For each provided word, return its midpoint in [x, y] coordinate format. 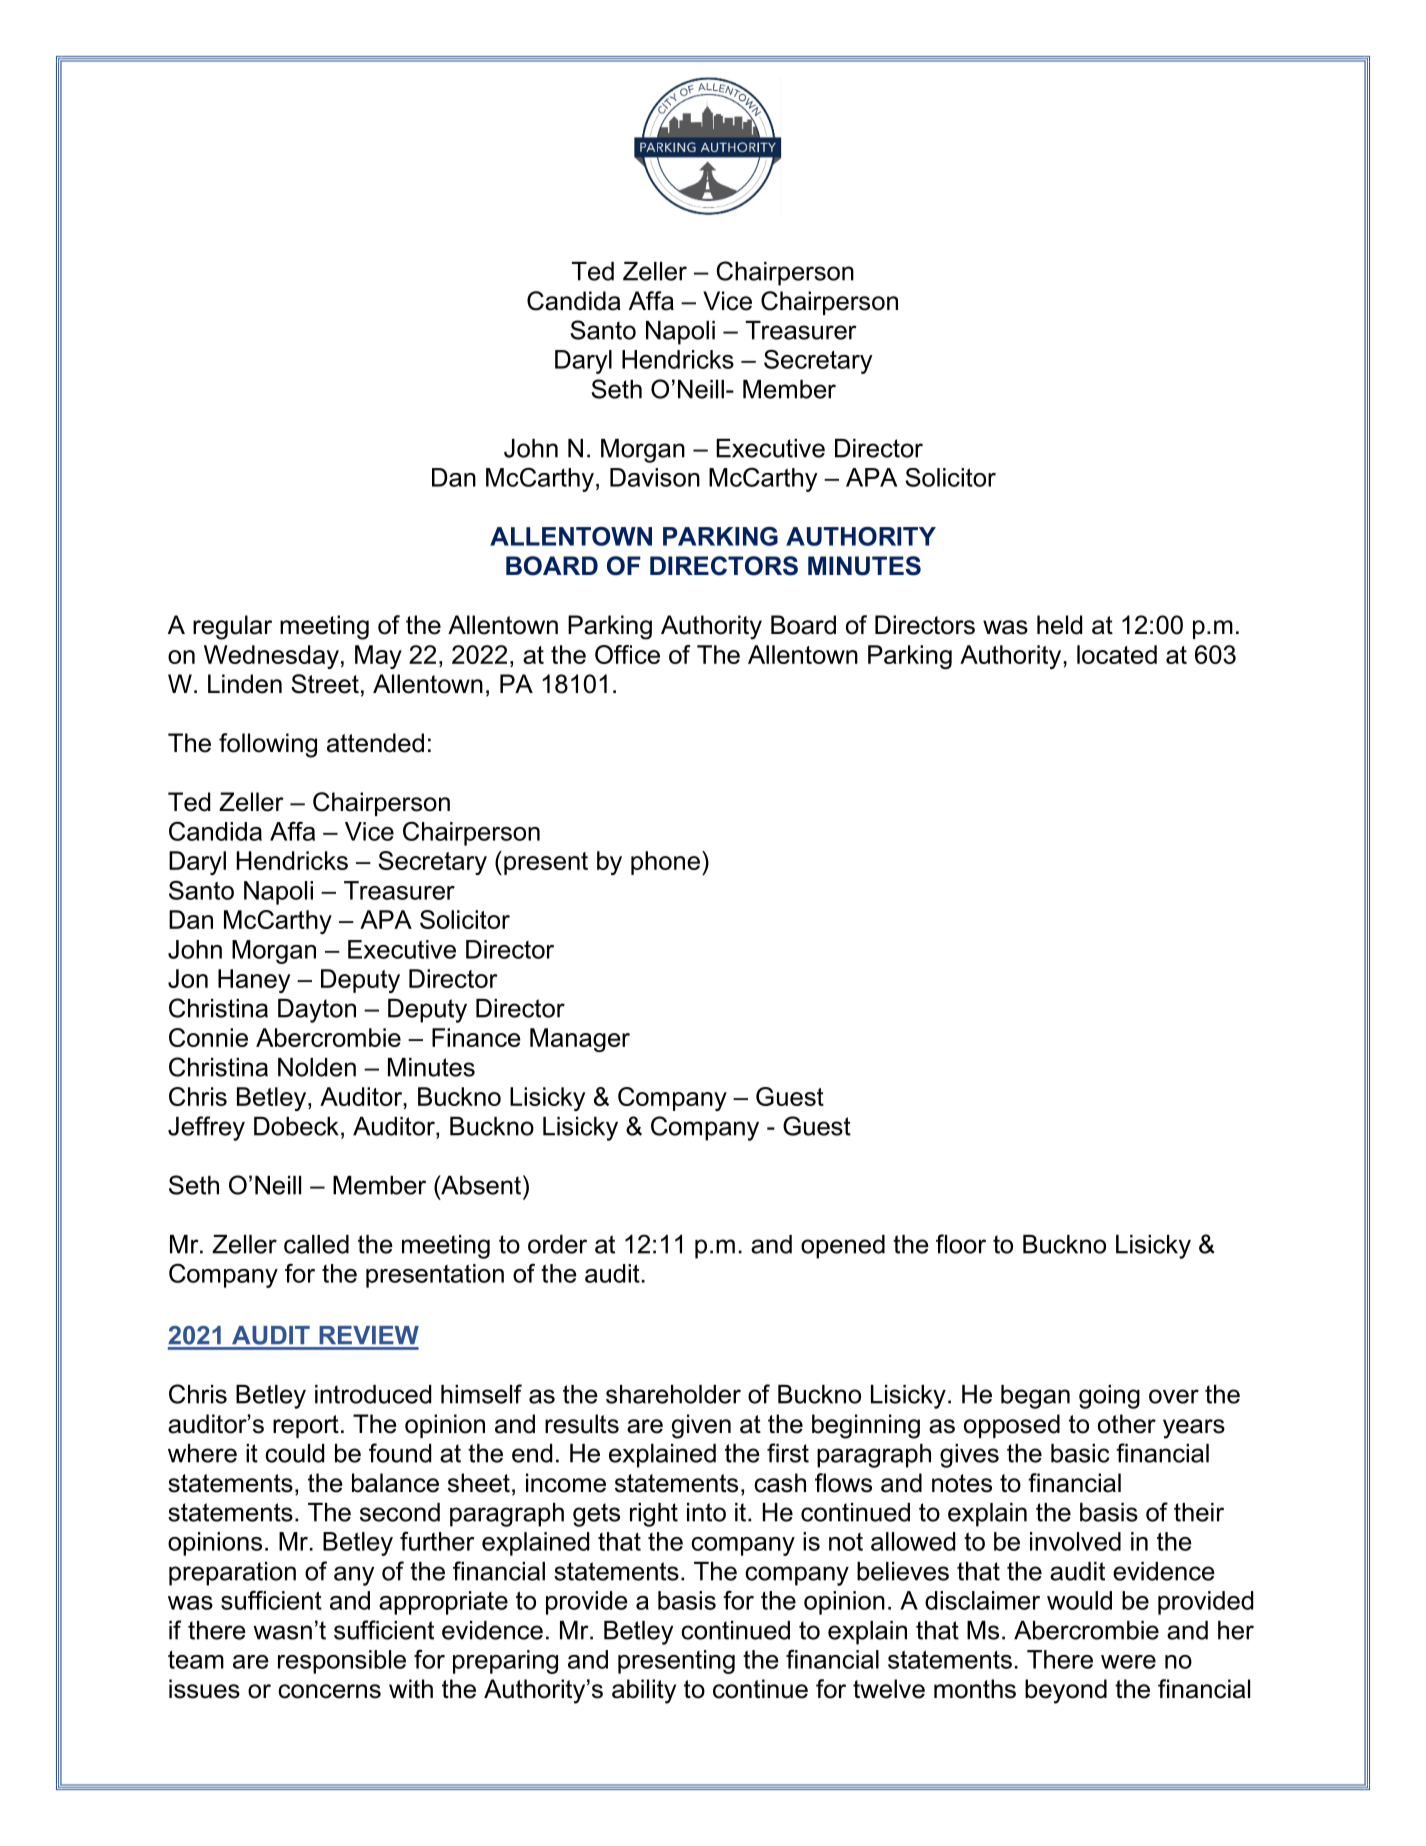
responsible [342, 1662]
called [316, 1244]
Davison [655, 477]
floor [961, 1244]
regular [232, 627]
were [1128, 1662]
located [1117, 654]
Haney [254, 981]
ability [644, 1691]
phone [665, 863]
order [557, 1244]
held [1059, 625]
